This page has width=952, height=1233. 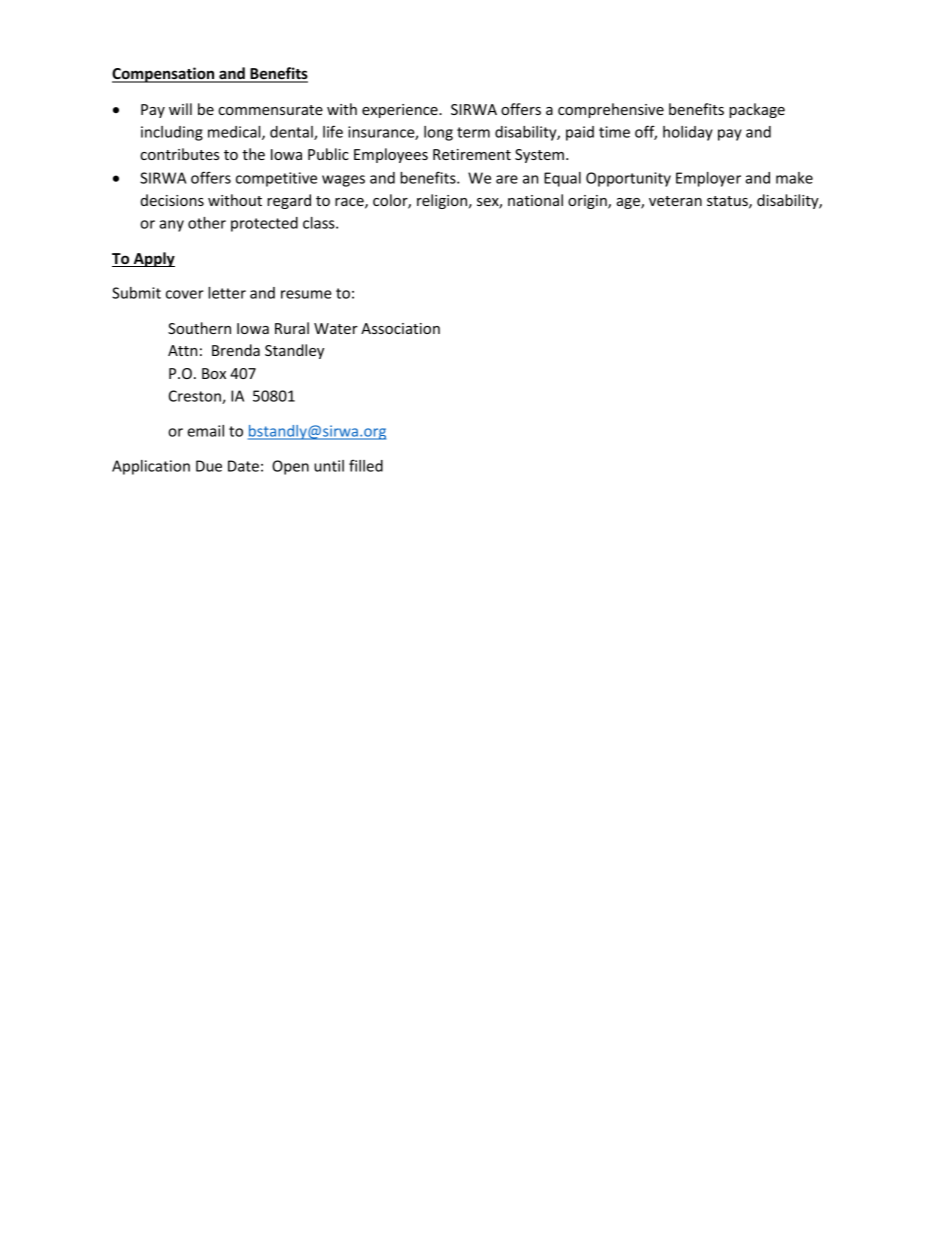 I want to click on letter, so click(x=227, y=293).
